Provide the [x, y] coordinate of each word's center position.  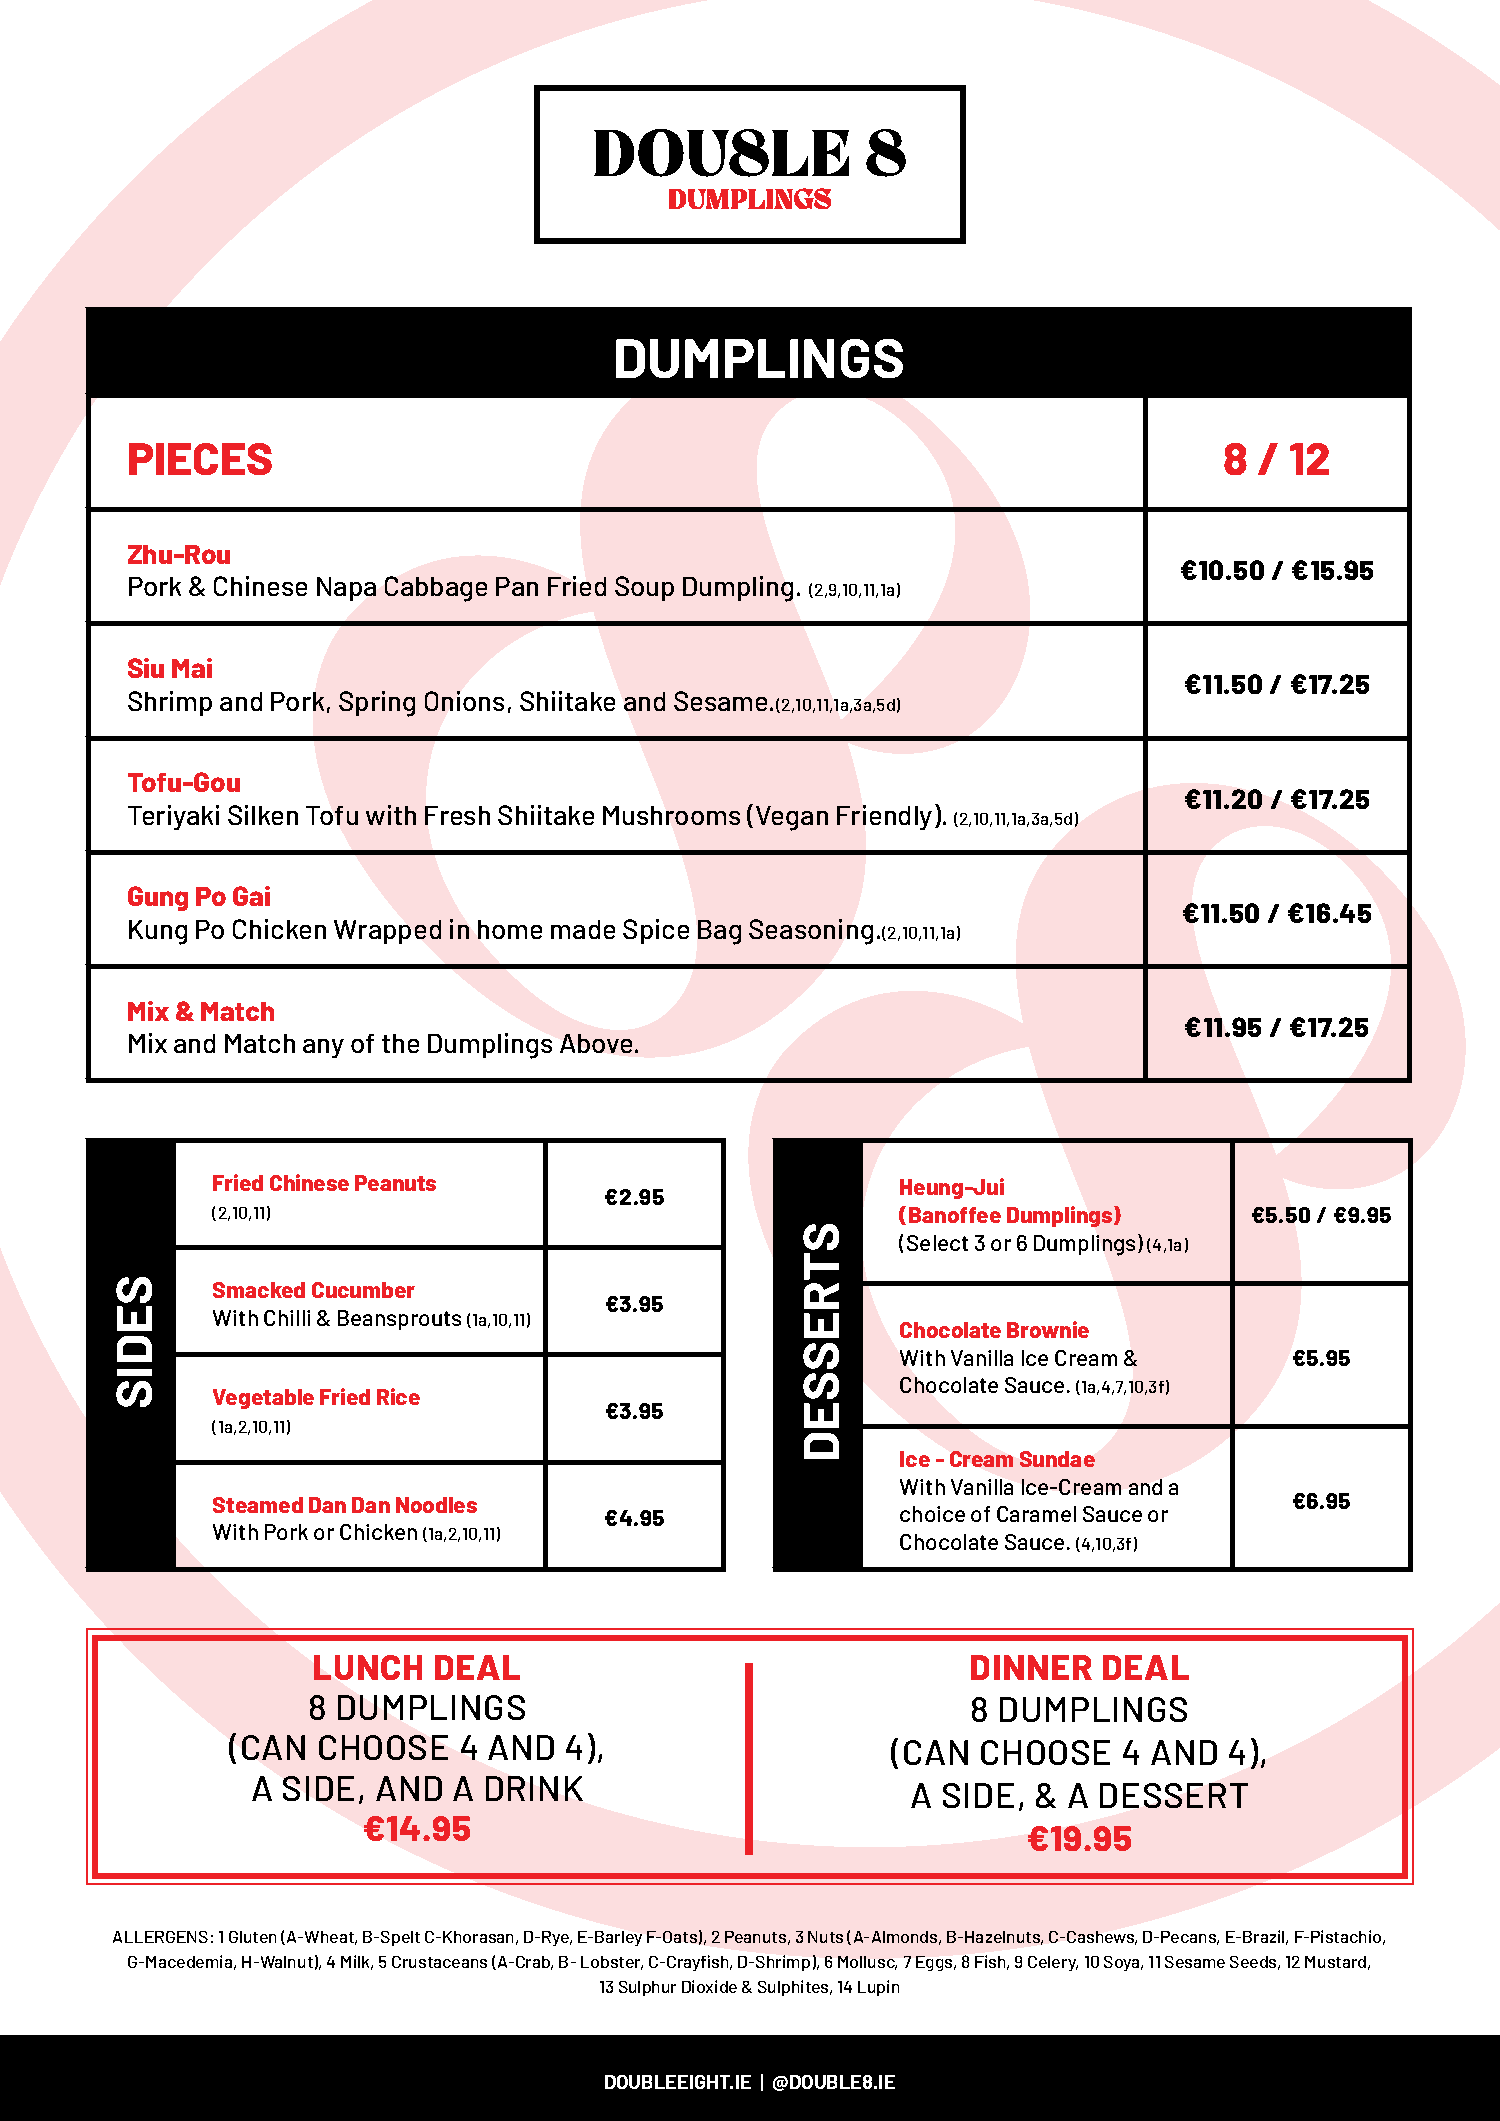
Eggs [935, 1963]
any [323, 1048]
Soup [644, 588]
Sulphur [647, 1988]
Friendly [884, 817]
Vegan [792, 818]
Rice [398, 1396]
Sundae [1057, 1459]
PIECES [200, 459]
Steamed [258, 1505]
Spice [656, 931]
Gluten [252, 1937]
